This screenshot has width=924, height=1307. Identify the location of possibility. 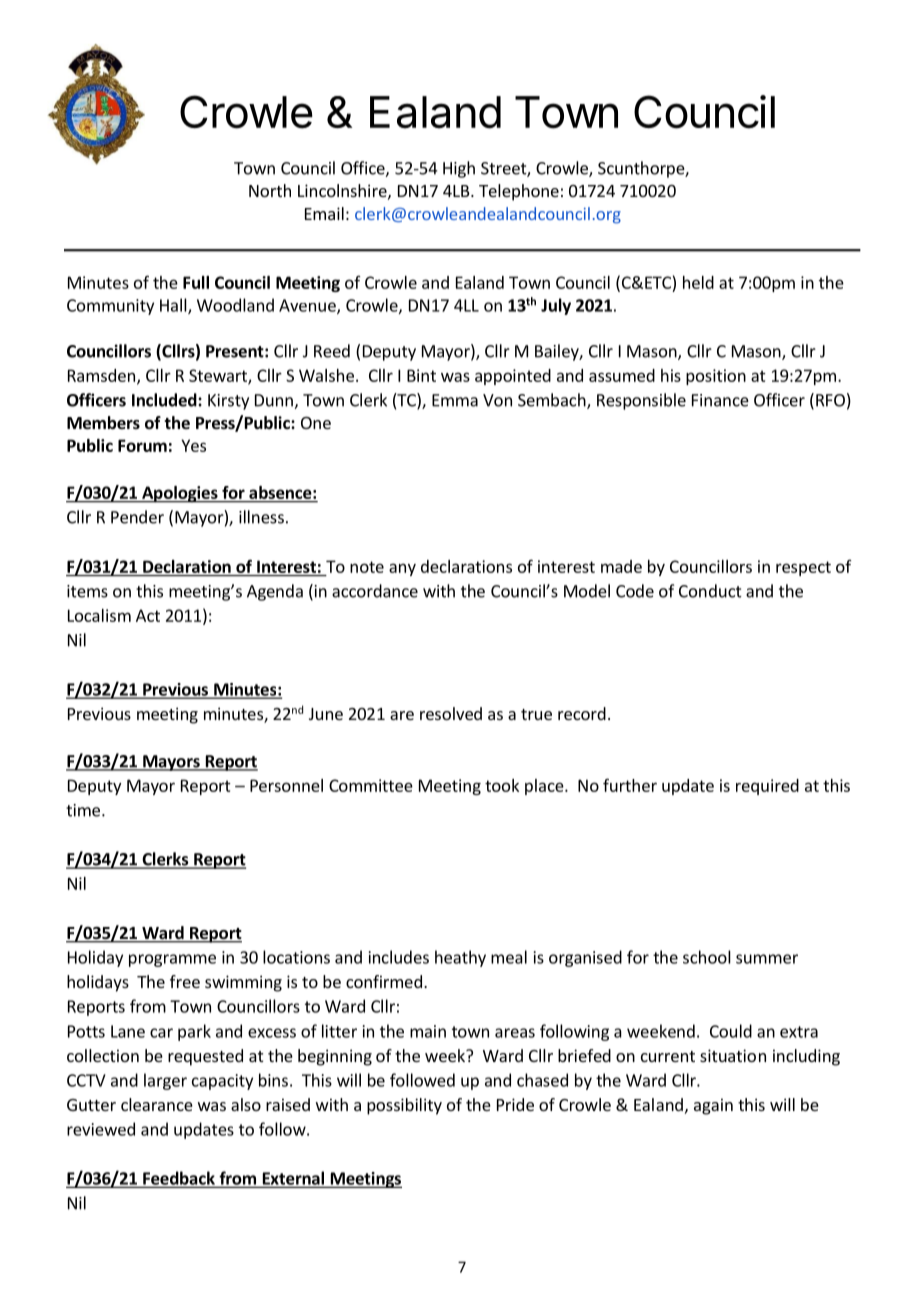
(404, 1106).
